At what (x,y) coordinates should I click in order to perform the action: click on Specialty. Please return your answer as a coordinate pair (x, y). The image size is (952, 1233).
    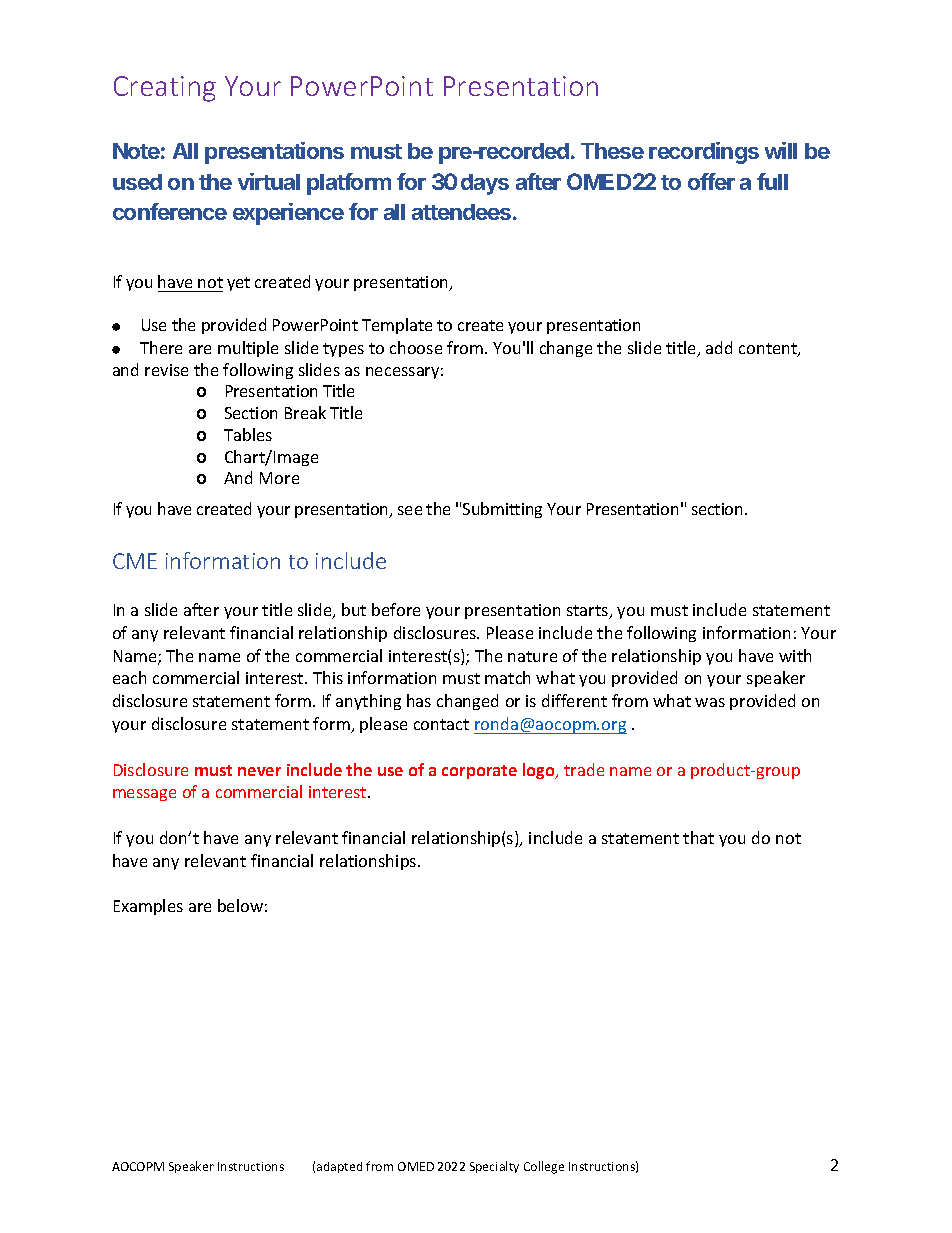
    Looking at the image, I should click on (494, 1167).
